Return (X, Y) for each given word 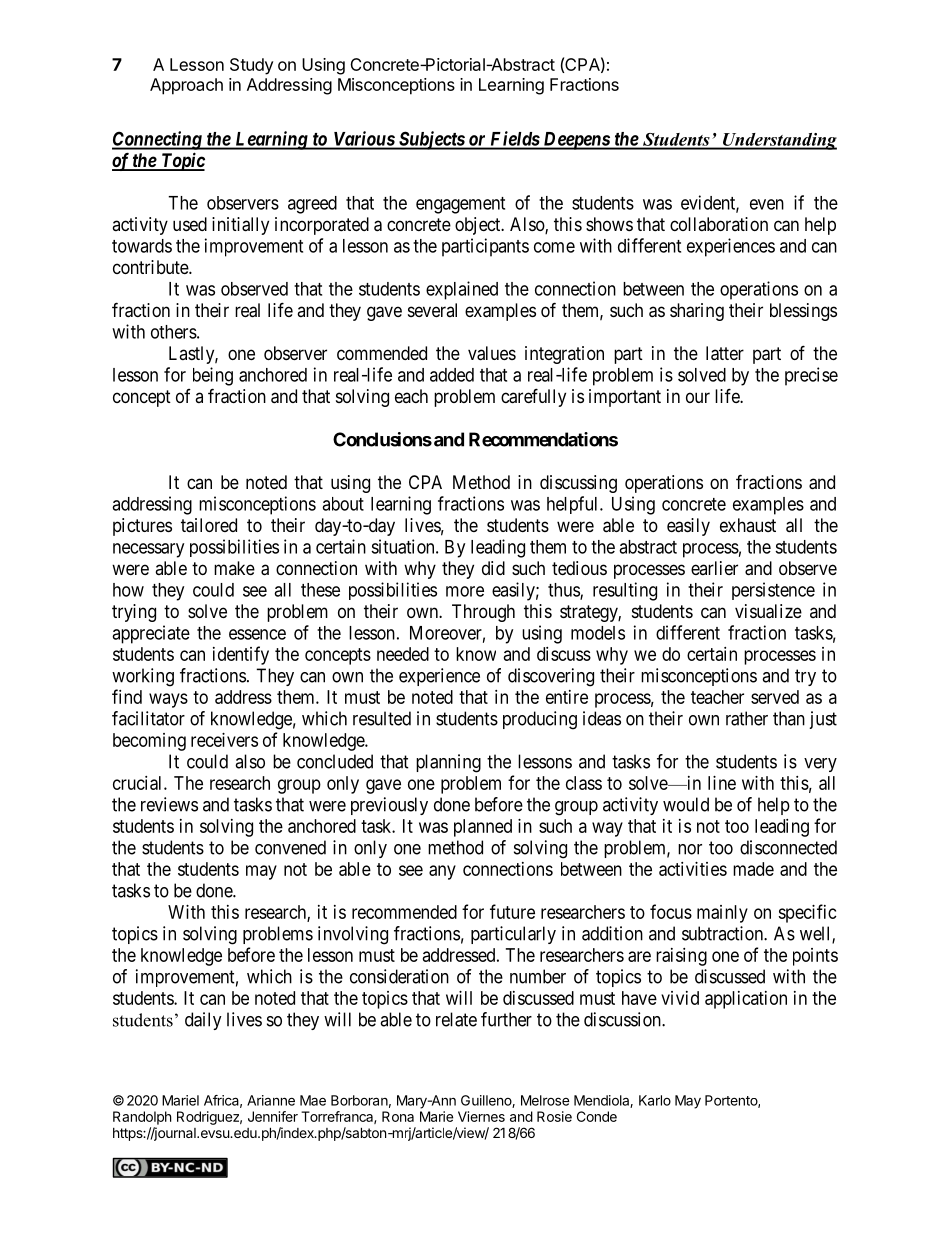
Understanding (779, 141)
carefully (533, 397)
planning (448, 763)
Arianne (271, 1100)
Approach (186, 86)
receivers (224, 740)
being (213, 376)
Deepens (576, 141)
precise (811, 376)
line (722, 783)
